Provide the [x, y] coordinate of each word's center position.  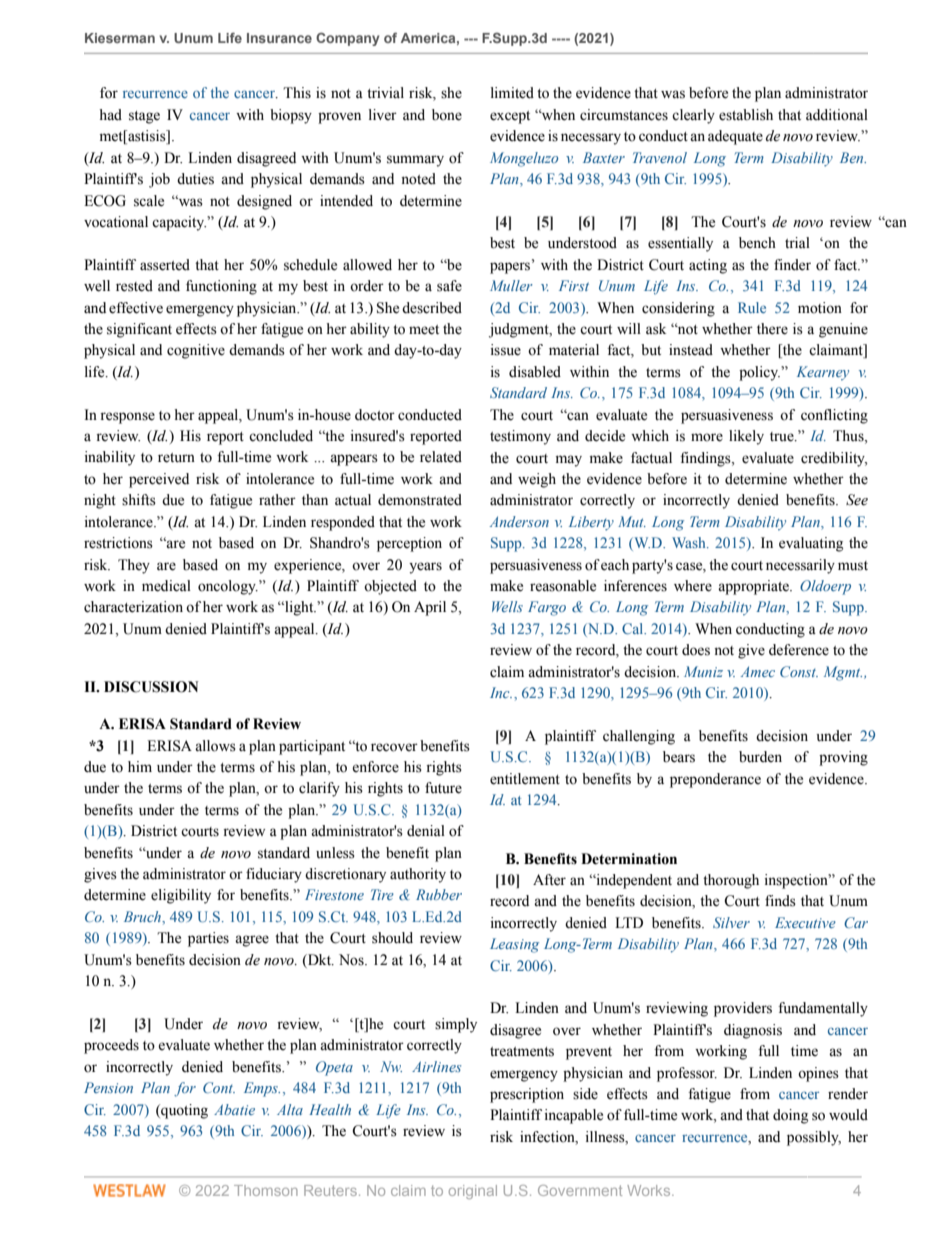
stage [144, 117]
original [473, 1192]
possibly [814, 1138]
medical [166, 586]
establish [746, 115]
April [430, 608]
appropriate [754, 587]
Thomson [266, 1190]
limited [512, 93]
